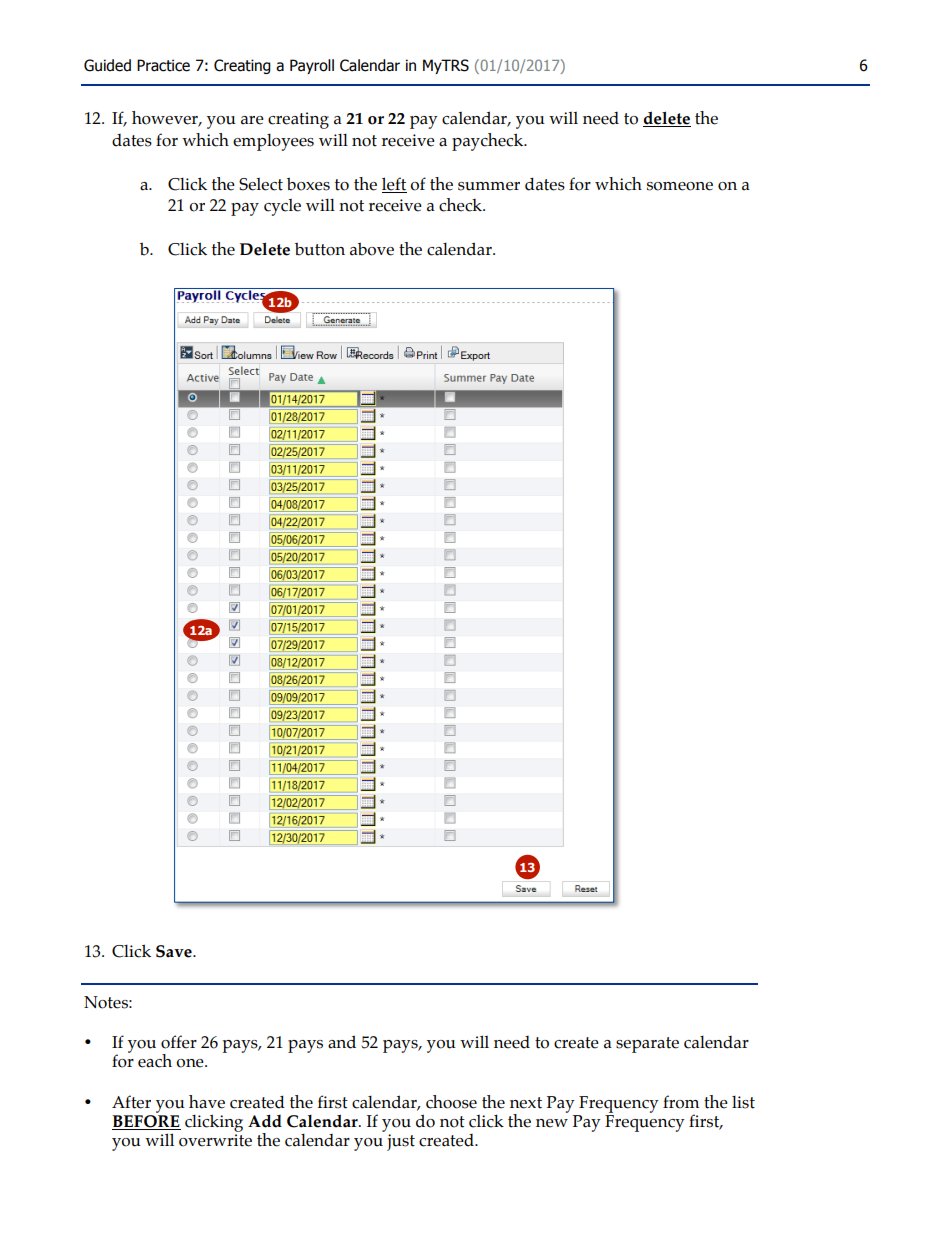 The width and height of the image is (952, 1233). I want to click on have, so click(207, 1102).
